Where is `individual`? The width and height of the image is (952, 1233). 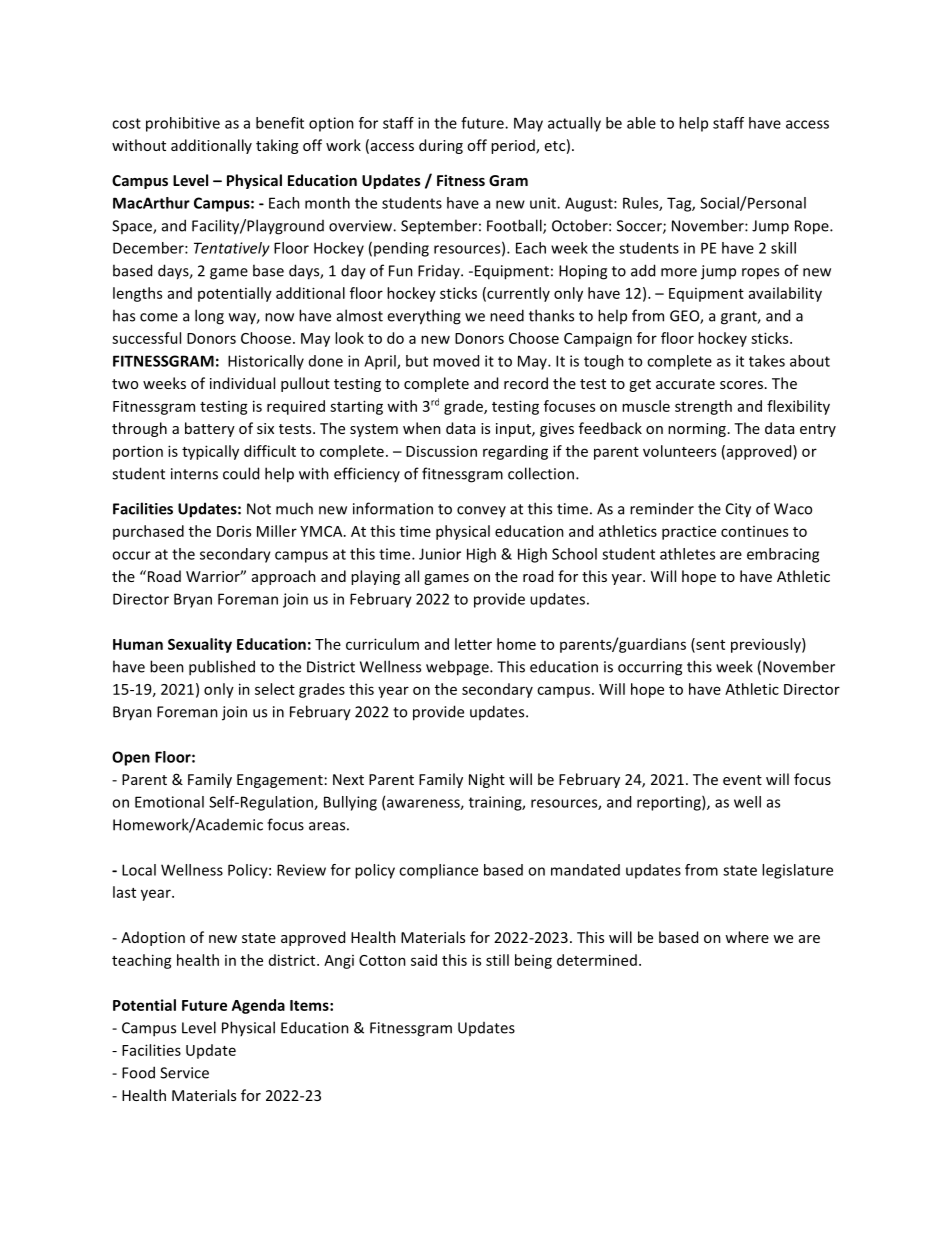 individual is located at coordinates (242, 383).
